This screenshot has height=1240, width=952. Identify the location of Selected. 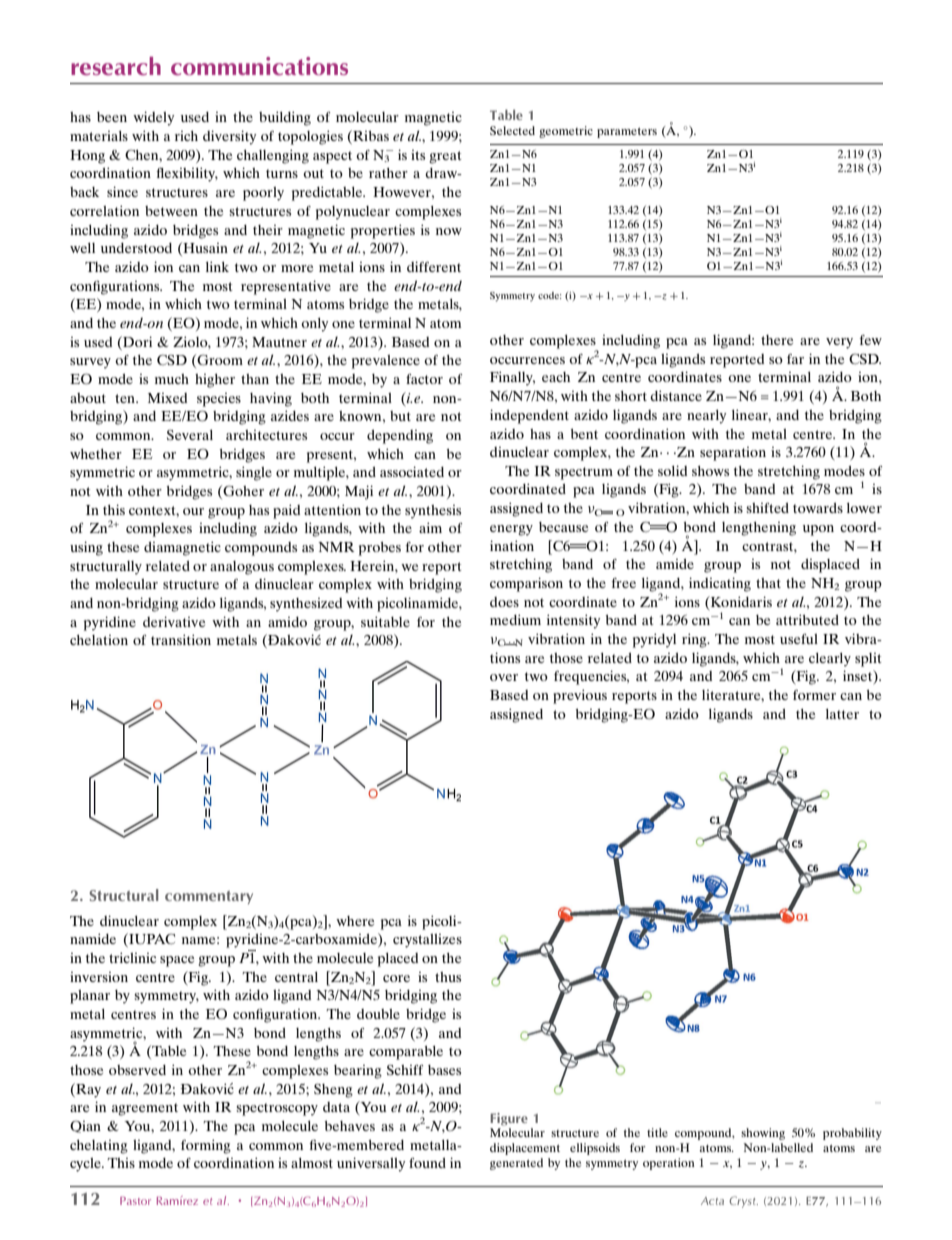
(512, 130).
